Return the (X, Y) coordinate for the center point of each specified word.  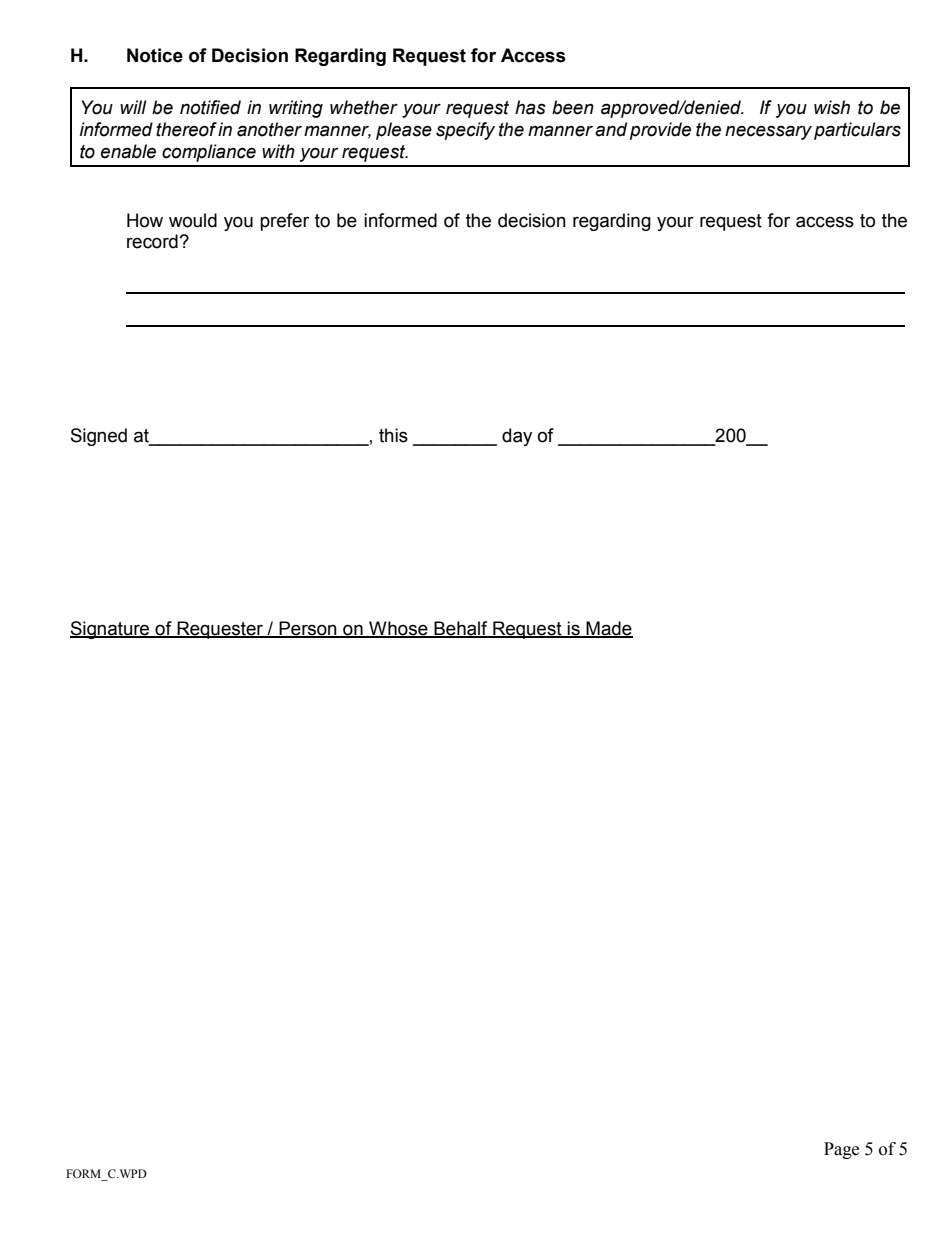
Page (841, 1150)
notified (210, 107)
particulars (857, 131)
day (517, 437)
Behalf (461, 629)
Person (308, 629)
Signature (111, 630)
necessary (768, 132)
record (153, 241)
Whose (398, 629)
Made (609, 629)
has (530, 107)
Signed (99, 437)
